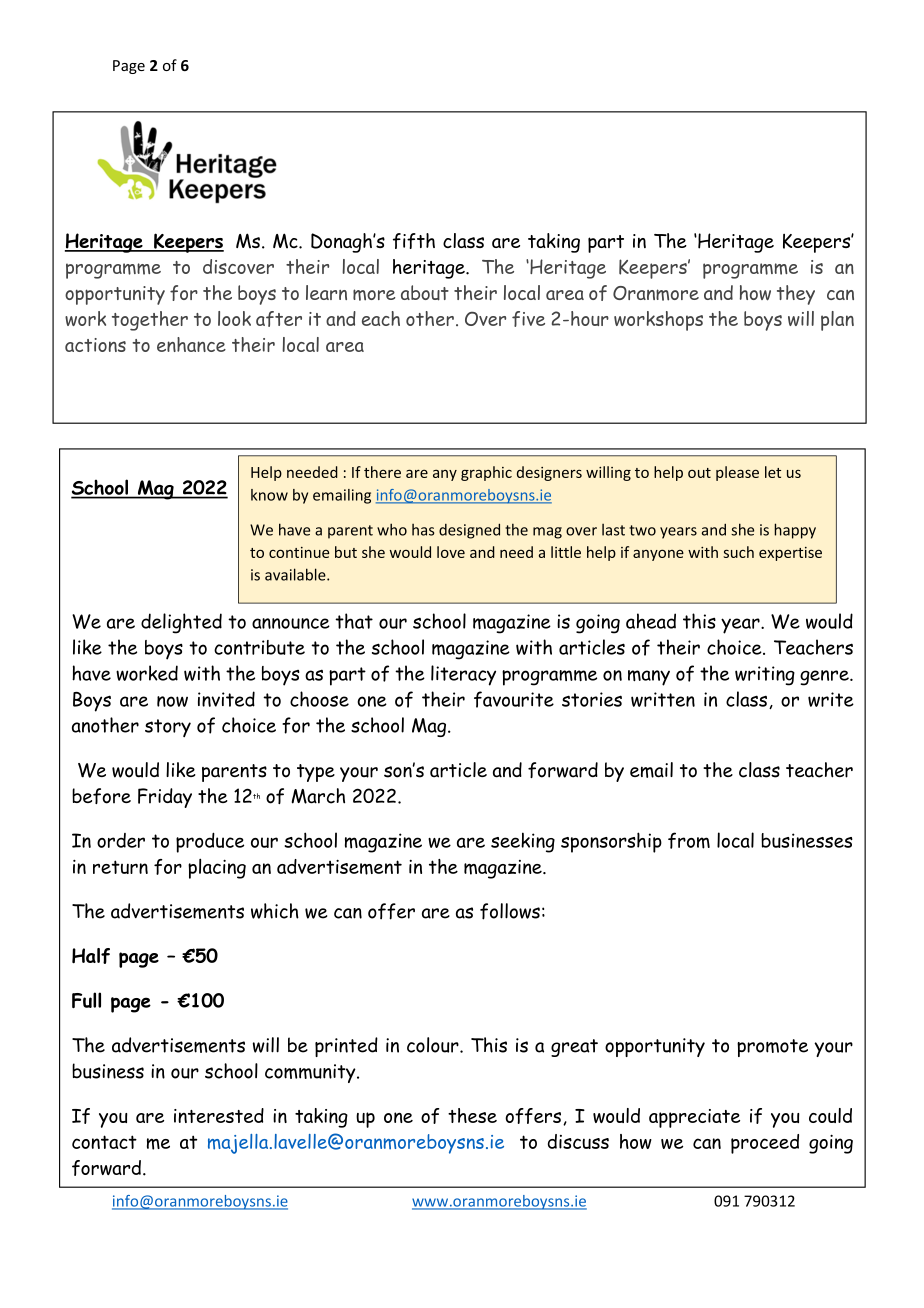 The image size is (924, 1308). What do you see at coordinates (486, 473) in the screenshot?
I see `graphic` at bounding box center [486, 473].
